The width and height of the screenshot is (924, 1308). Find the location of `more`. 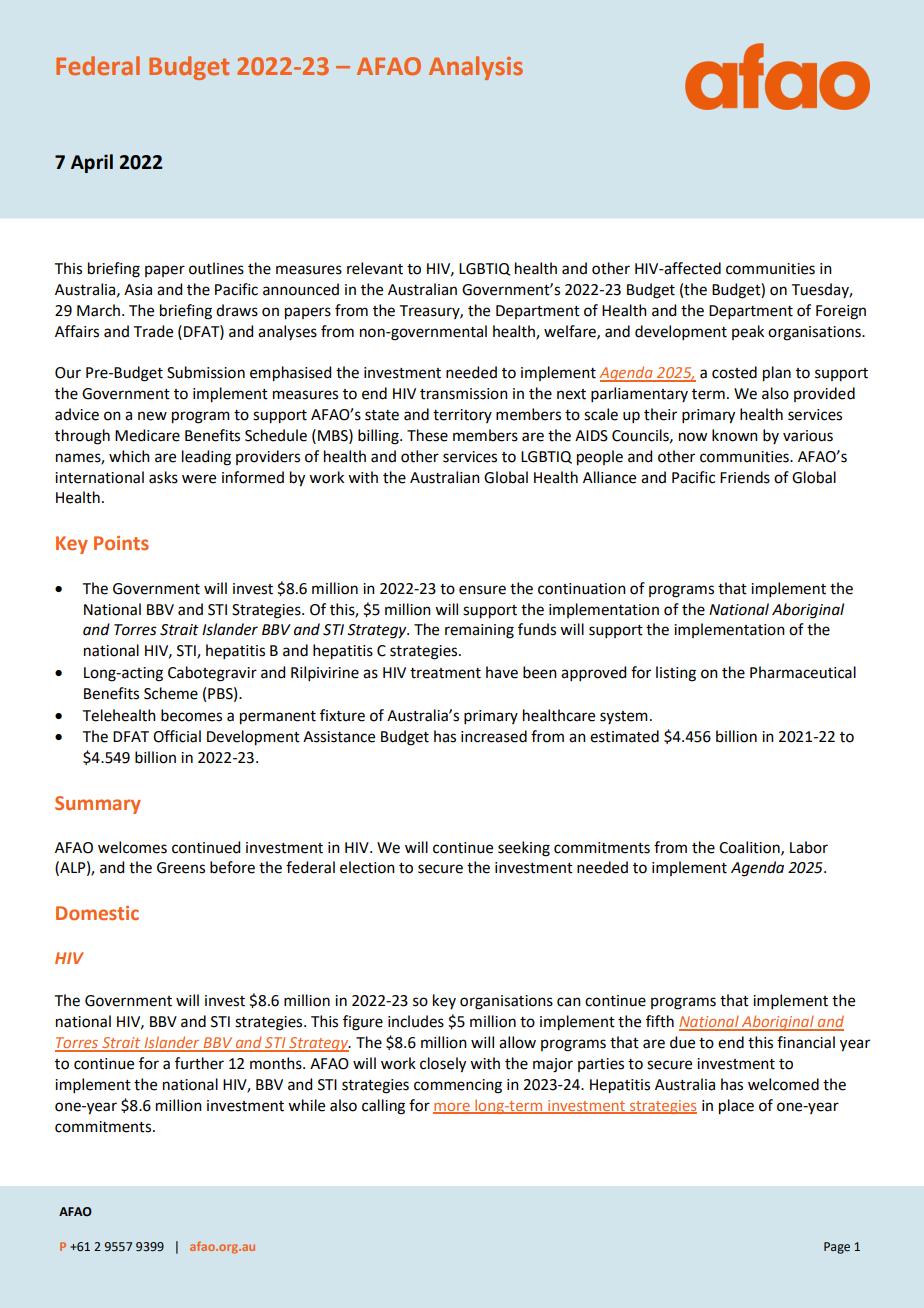

more is located at coordinates (452, 1108).
